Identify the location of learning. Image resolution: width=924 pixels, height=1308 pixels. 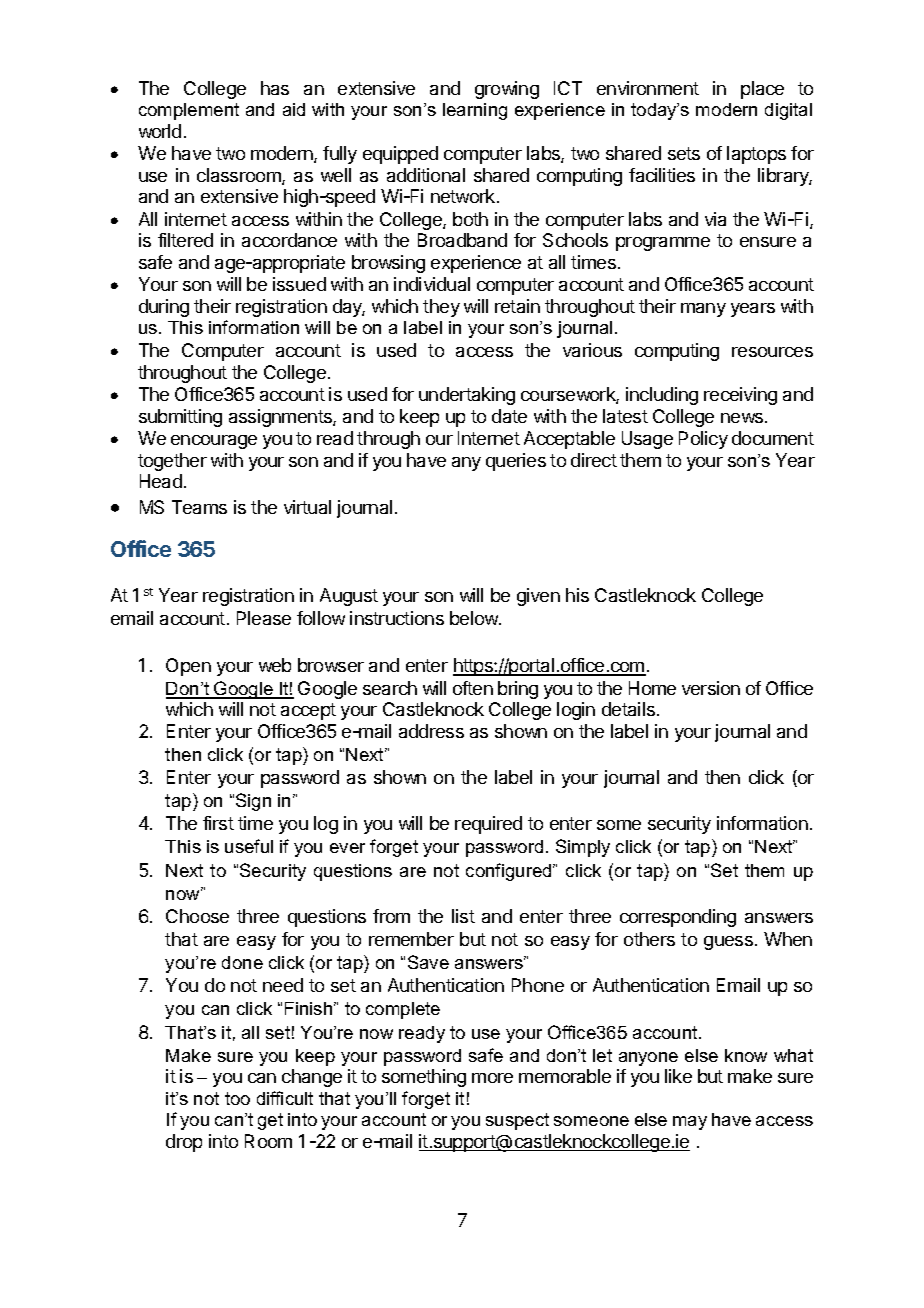
(475, 111).
